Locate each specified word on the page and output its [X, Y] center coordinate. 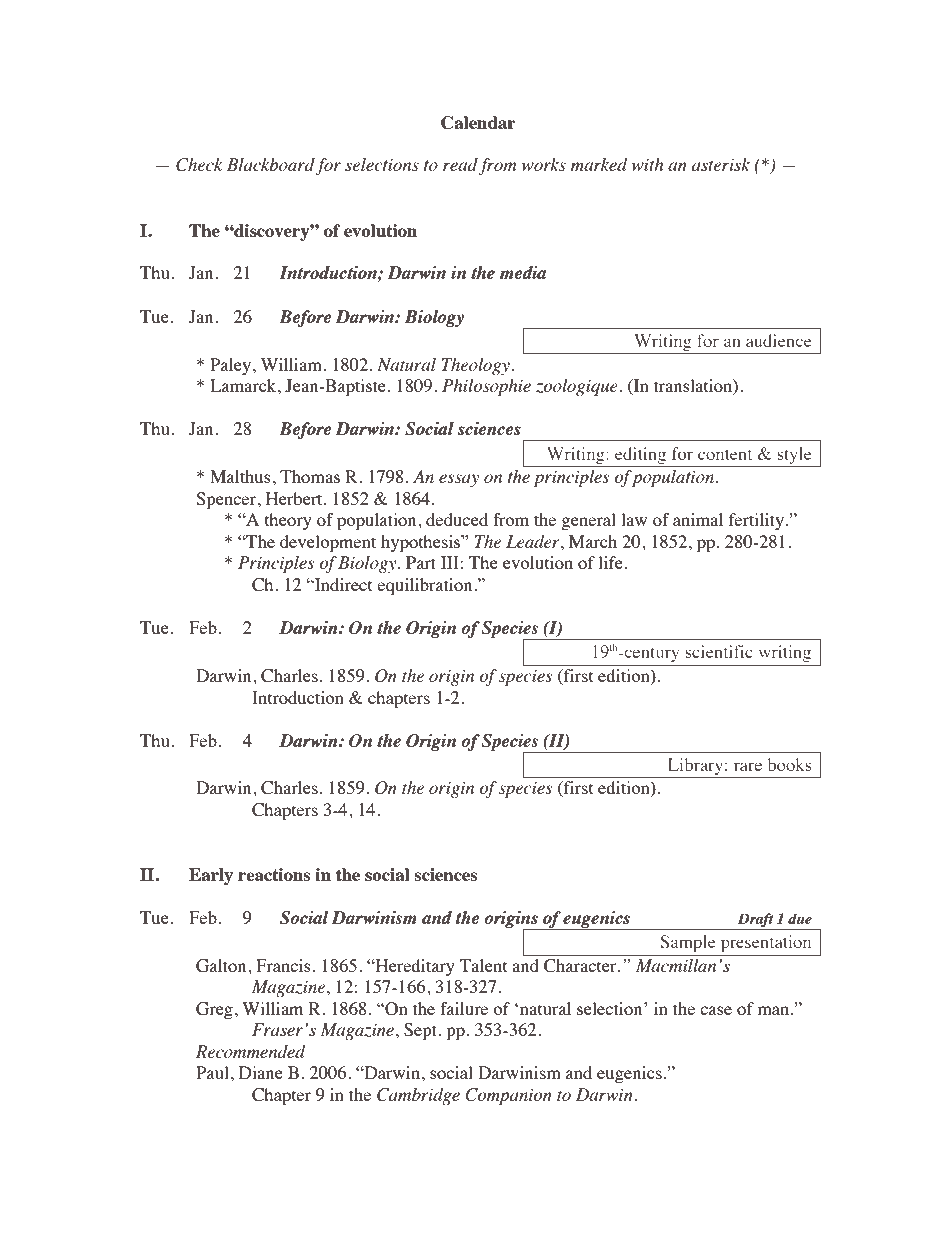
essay [459, 480]
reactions [274, 874]
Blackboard [271, 164]
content [725, 454]
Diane [261, 1072]
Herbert [295, 498]
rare [748, 766]
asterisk [721, 164]
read [460, 164]
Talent [483, 965]
